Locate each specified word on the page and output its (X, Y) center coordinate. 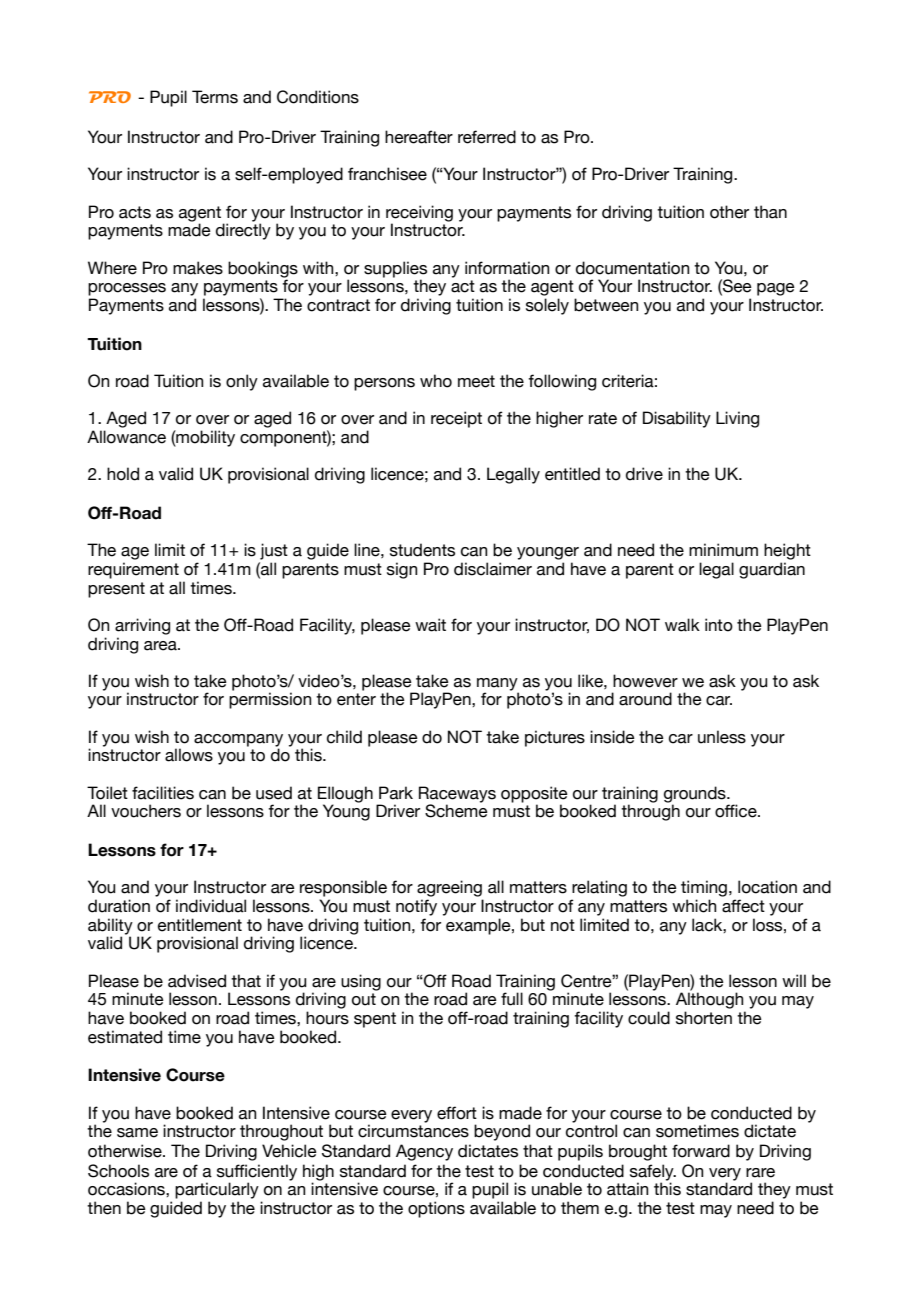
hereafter (419, 137)
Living (737, 419)
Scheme (456, 810)
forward (701, 1151)
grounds (696, 795)
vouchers (146, 811)
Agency (424, 1152)
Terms (215, 97)
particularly (217, 1190)
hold (123, 474)
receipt (456, 419)
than (770, 212)
